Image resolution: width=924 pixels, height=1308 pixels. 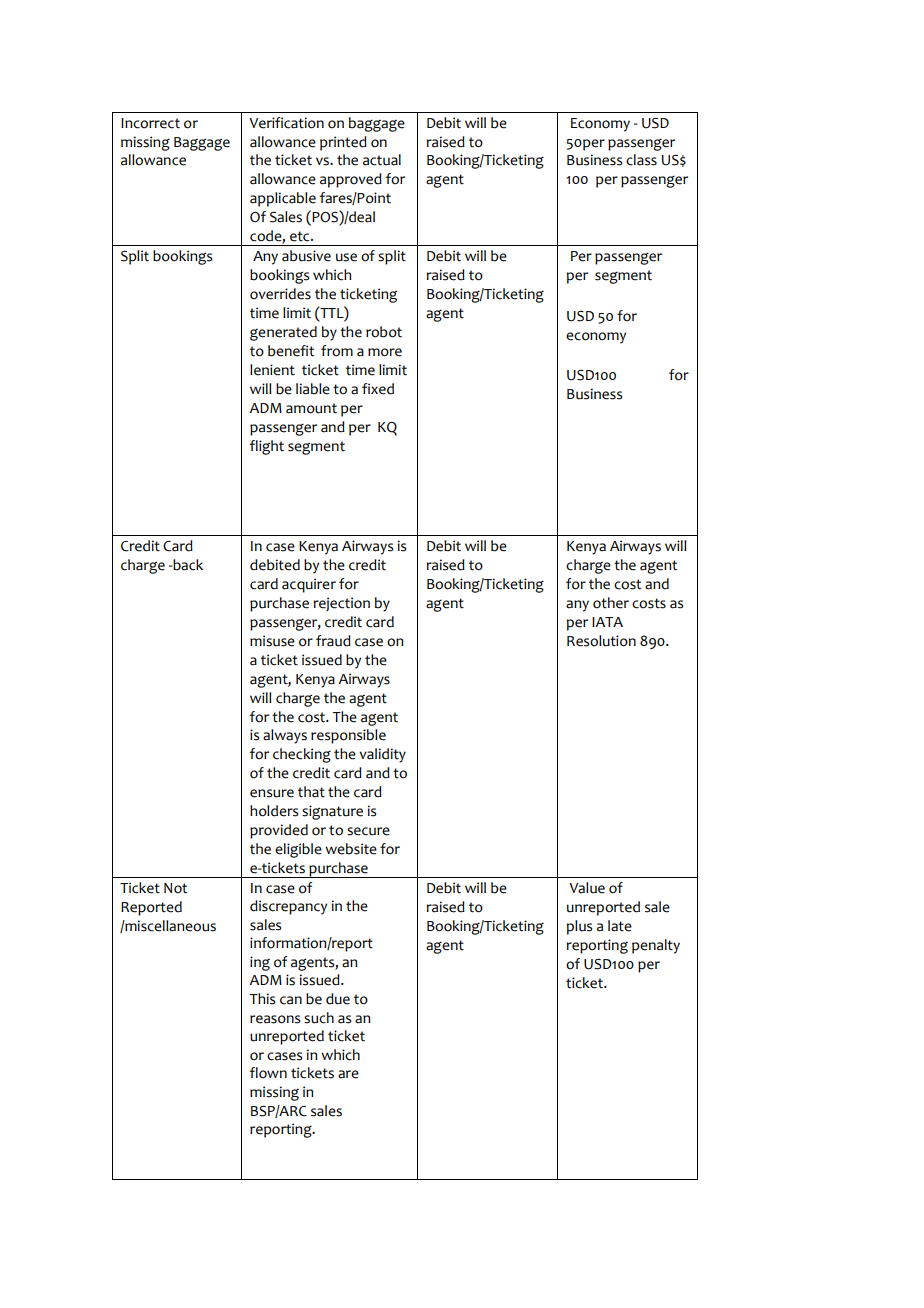 I want to click on actual, so click(x=382, y=160).
